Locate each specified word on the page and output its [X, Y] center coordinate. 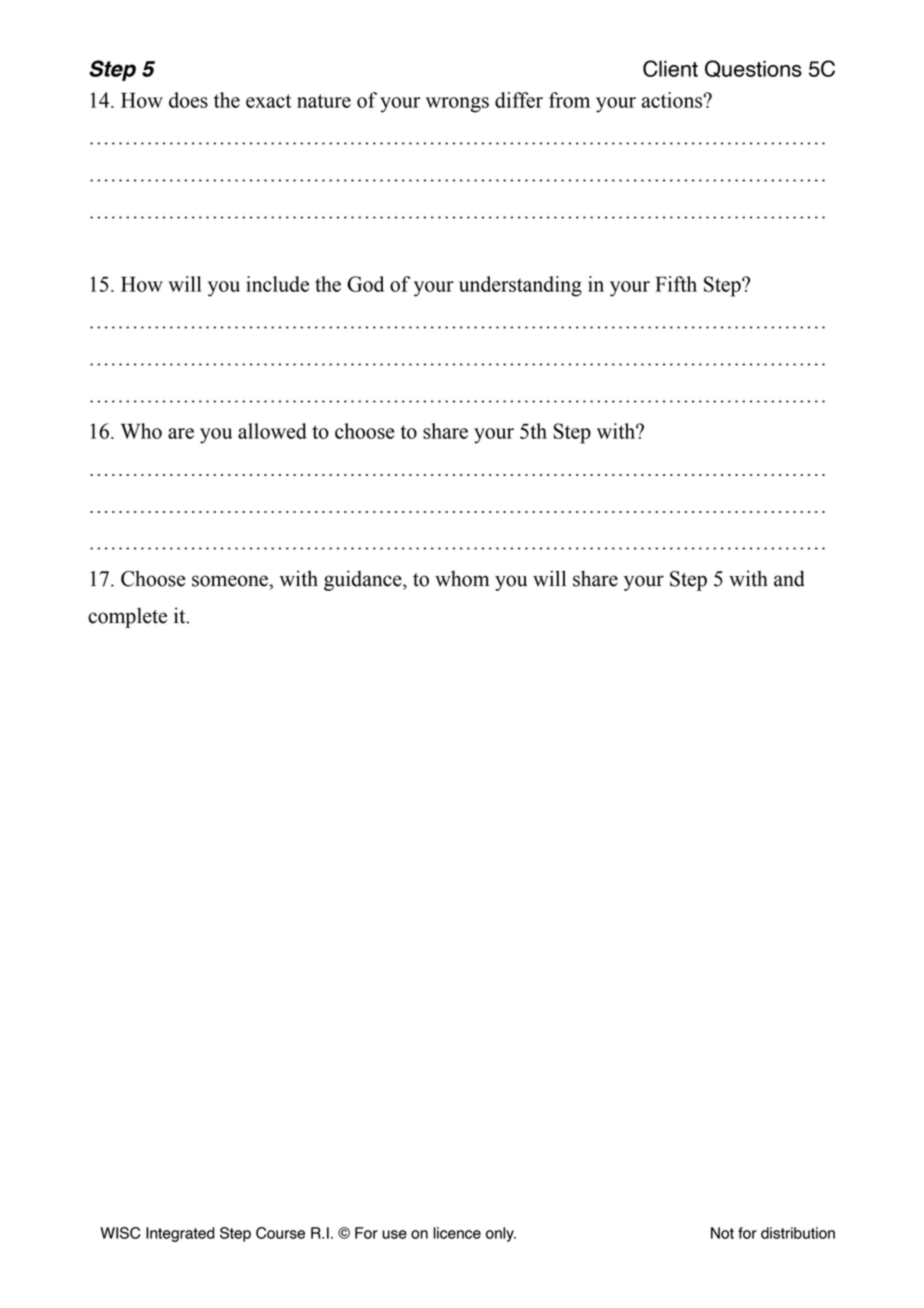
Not [722, 1233]
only [501, 1234]
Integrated [180, 1234]
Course [280, 1233]
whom [462, 578]
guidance [364, 580]
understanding [520, 286]
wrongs [457, 105]
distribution [798, 1233]
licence [457, 1233]
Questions [753, 69]
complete [127, 617]
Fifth [676, 284]
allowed [272, 431]
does [188, 100]
